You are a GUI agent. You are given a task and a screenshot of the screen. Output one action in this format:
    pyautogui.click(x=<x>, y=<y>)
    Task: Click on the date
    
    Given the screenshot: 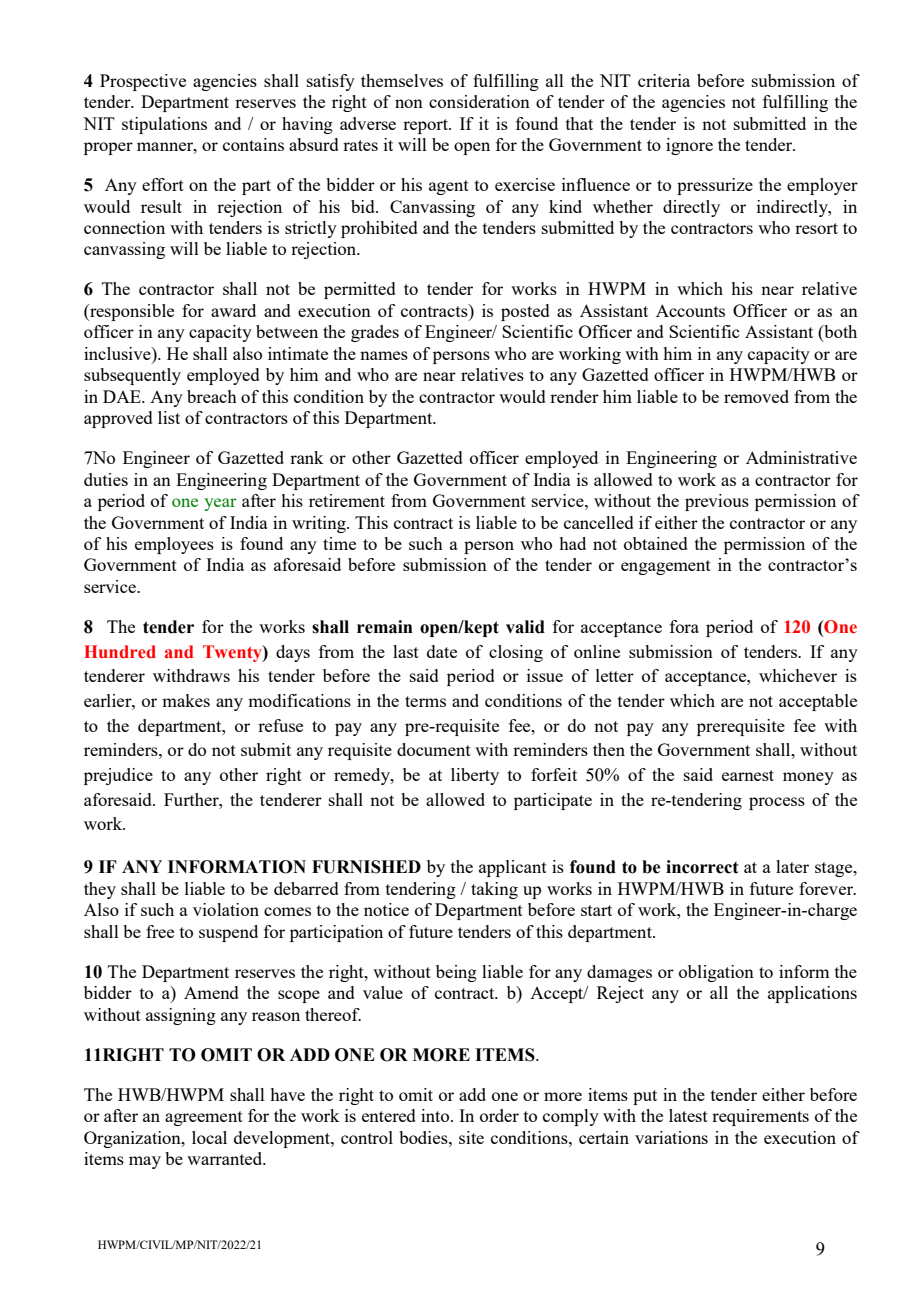 What is the action you would take?
    pyautogui.click(x=442, y=651)
